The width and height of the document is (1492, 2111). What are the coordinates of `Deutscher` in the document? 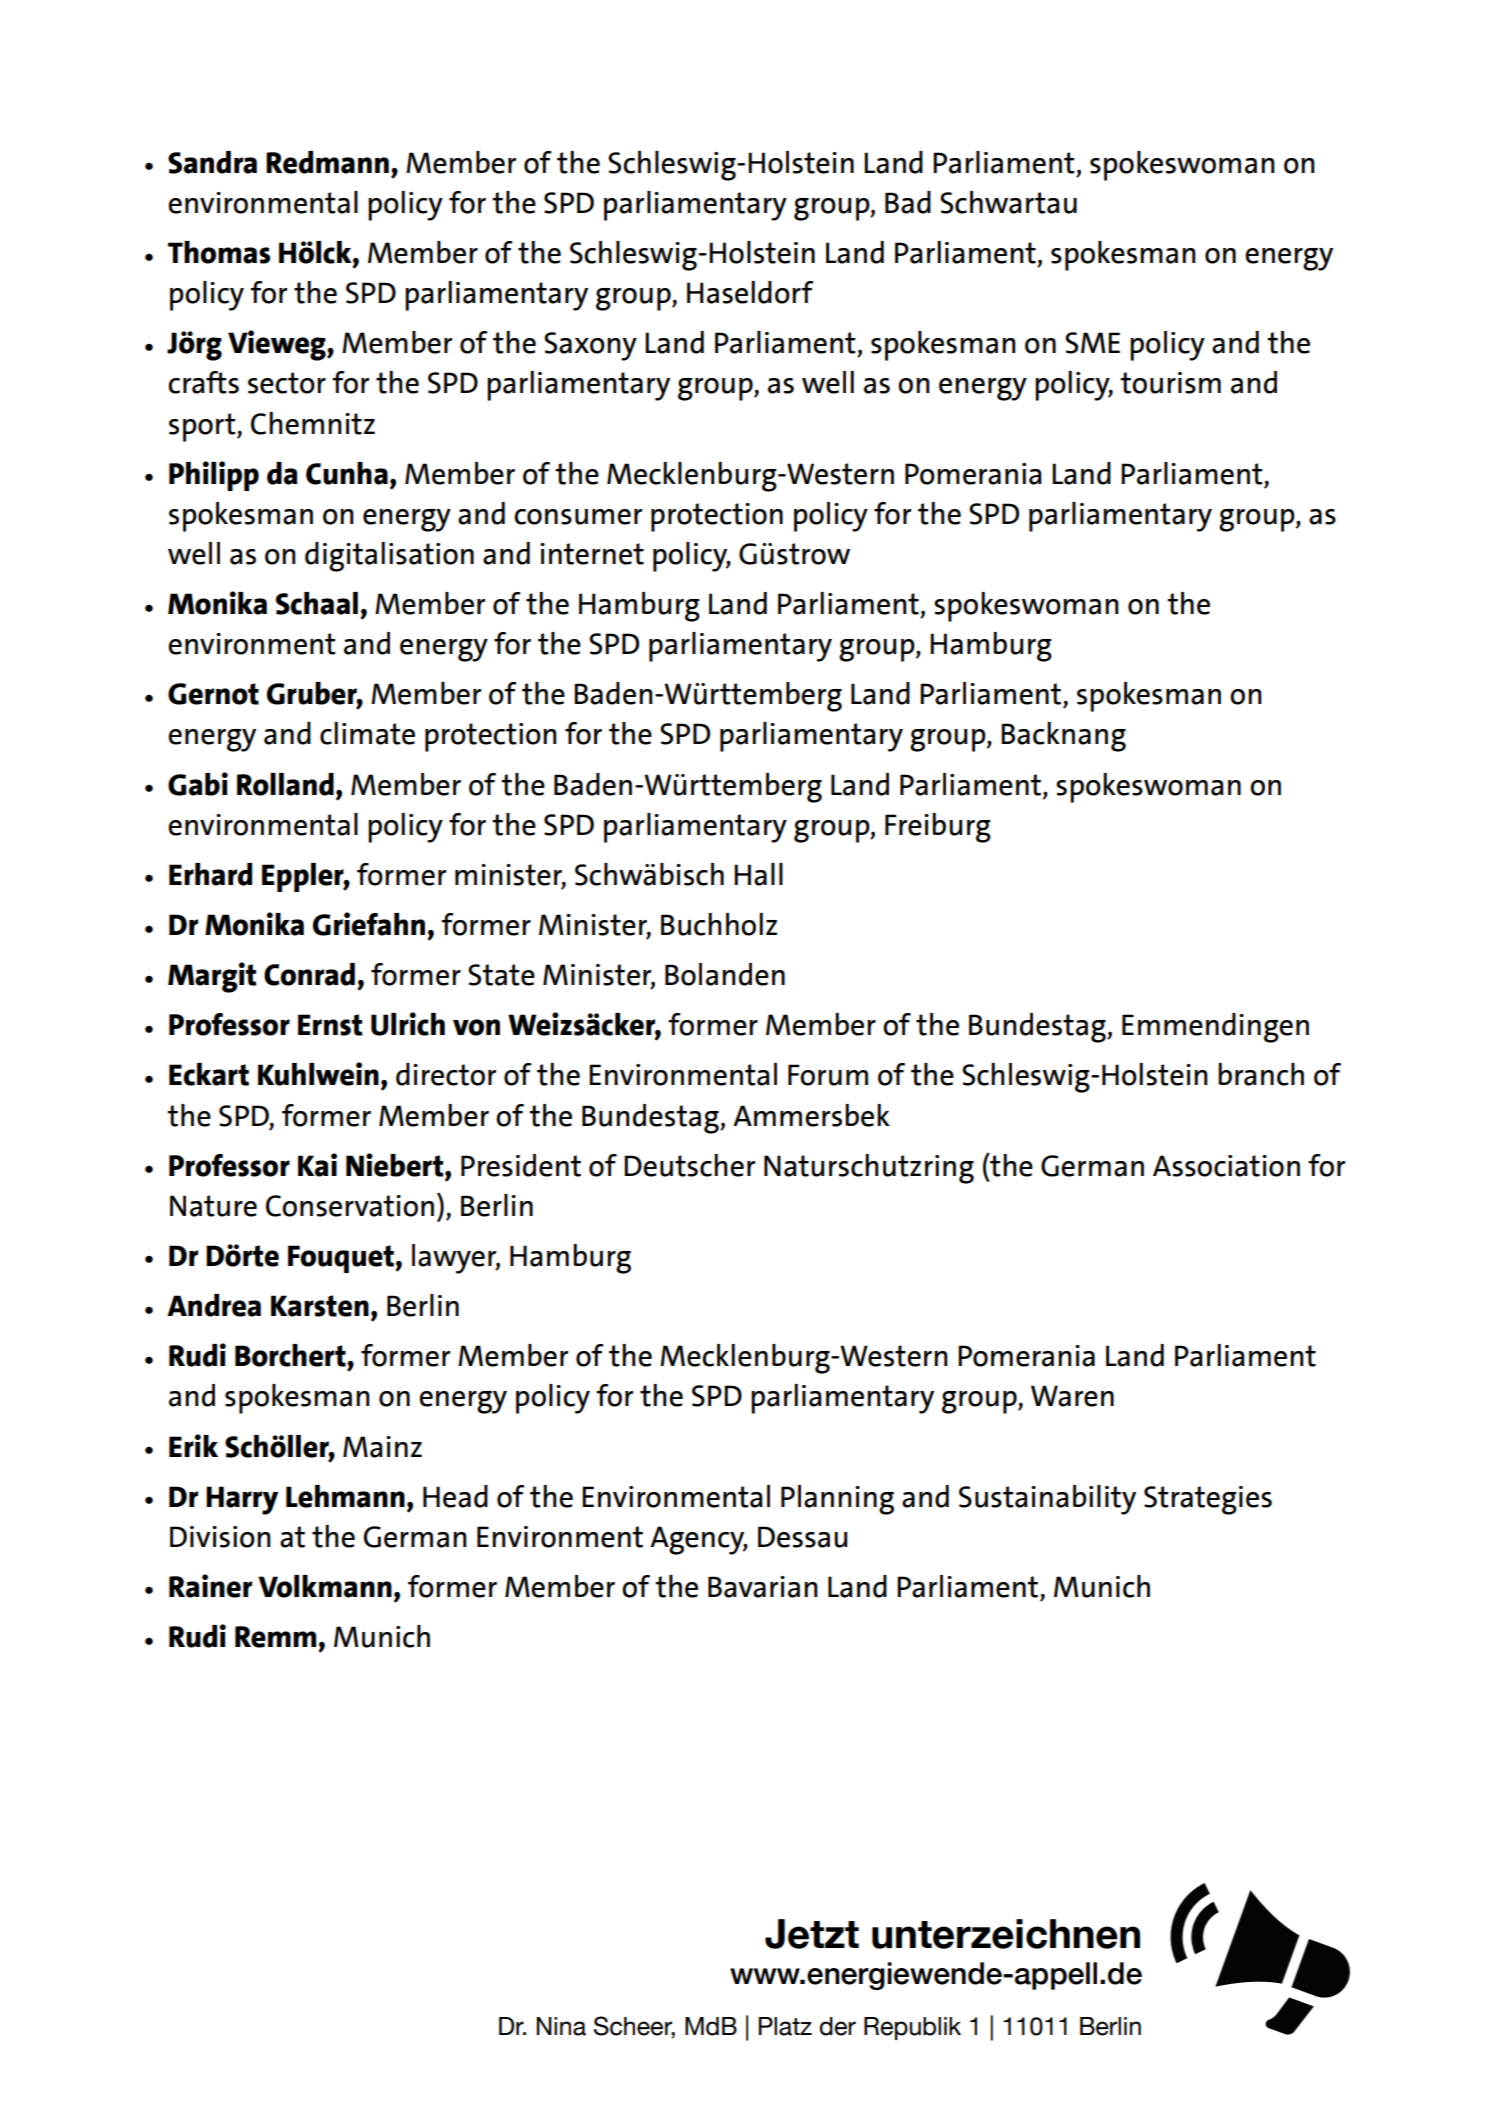 It's located at (689, 1165).
